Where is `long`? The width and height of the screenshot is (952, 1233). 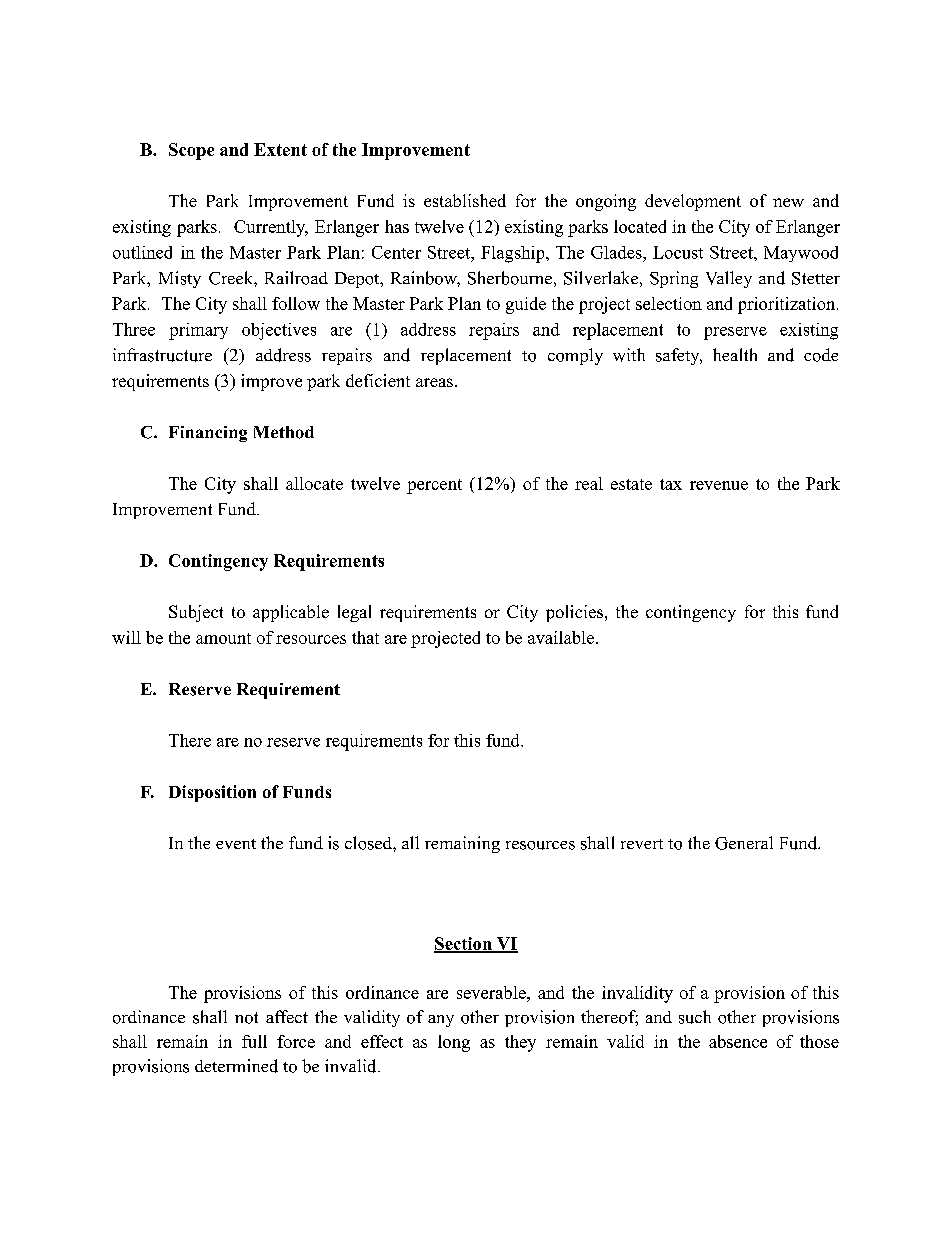
long is located at coordinates (454, 1043).
